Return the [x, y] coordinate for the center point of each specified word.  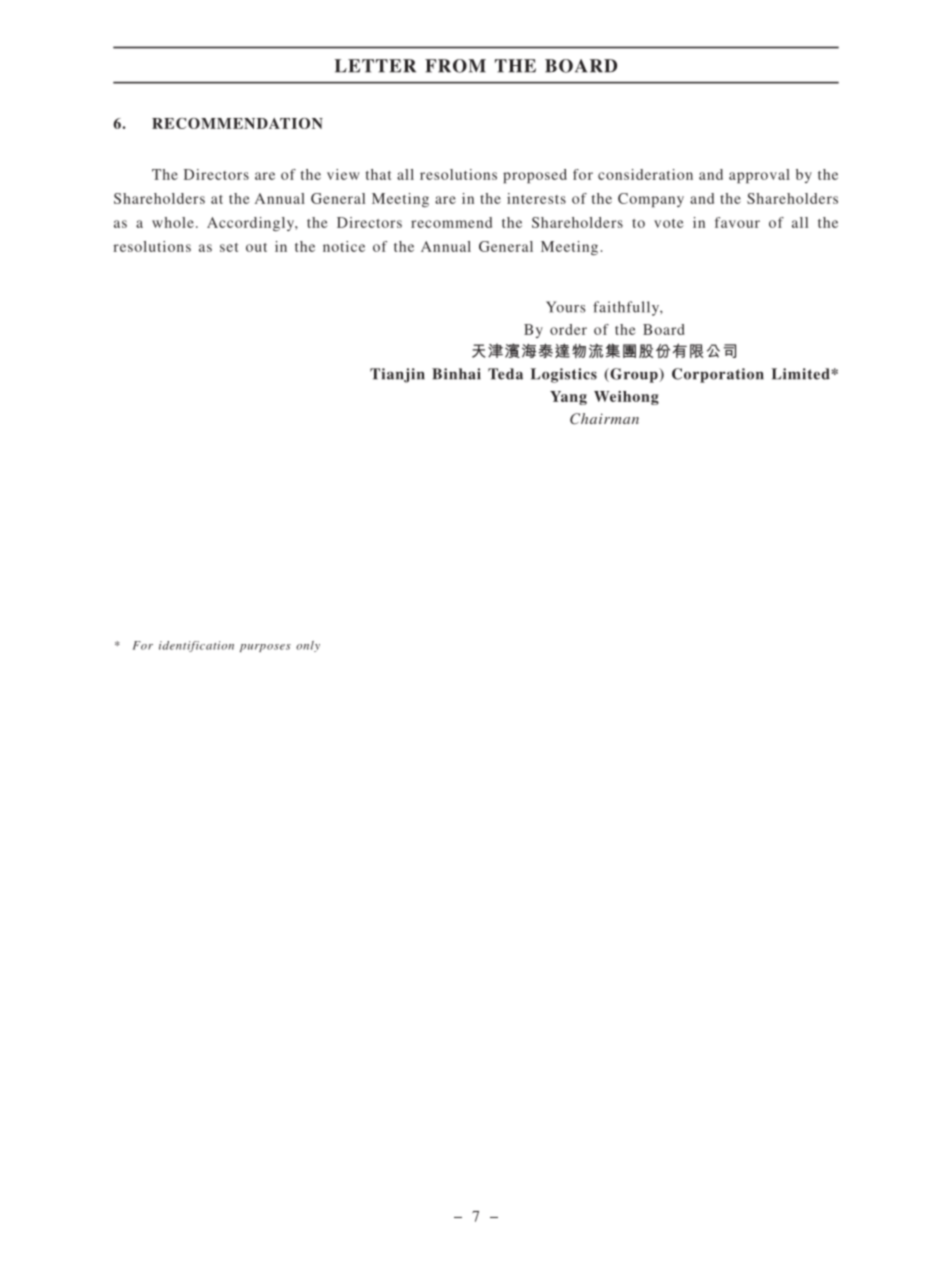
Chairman [604, 419]
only [308, 646]
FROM [455, 66]
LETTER [375, 66]
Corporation [718, 375]
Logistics [564, 375]
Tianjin [397, 375]
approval [759, 176]
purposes [265, 648]
